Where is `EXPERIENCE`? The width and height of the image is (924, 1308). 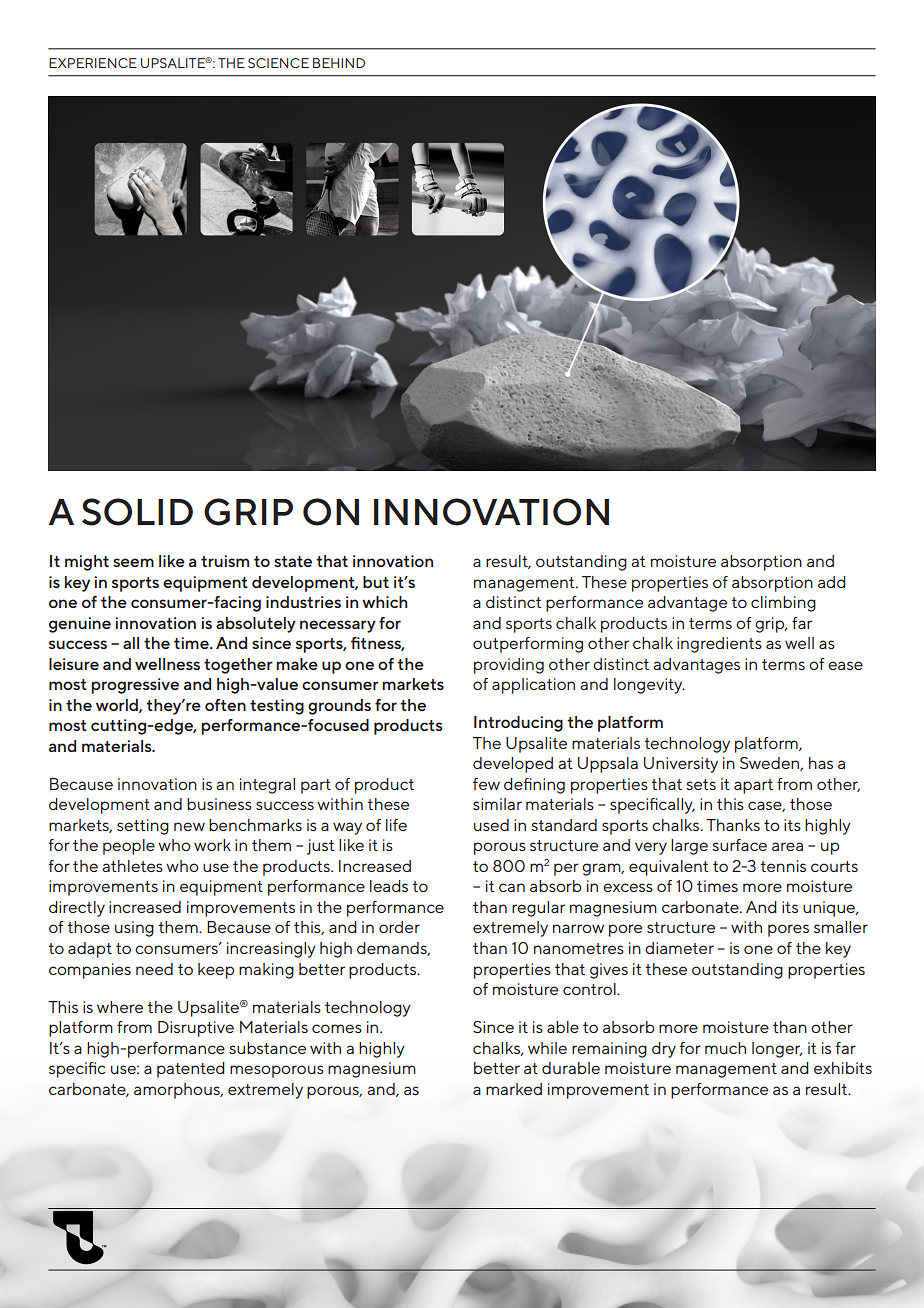 EXPERIENCE is located at coordinates (93, 63).
